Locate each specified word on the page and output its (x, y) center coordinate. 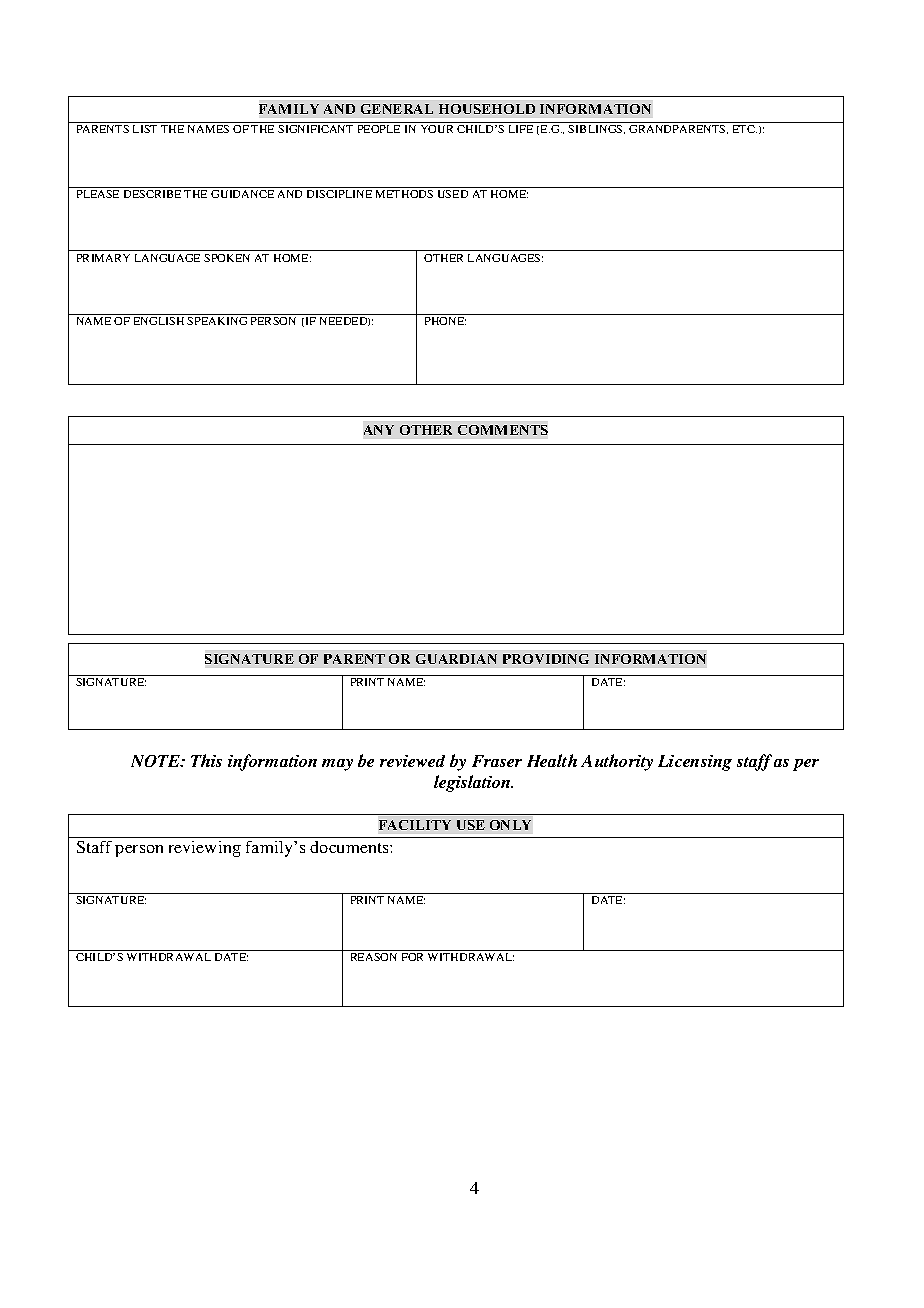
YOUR (437, 129)
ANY (379, 430)
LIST (145, 129)
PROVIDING (546, 659)
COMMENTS (503, 430)
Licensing (695, 763)
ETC (745, 129)
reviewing (205, 849)
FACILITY (415, 825)
